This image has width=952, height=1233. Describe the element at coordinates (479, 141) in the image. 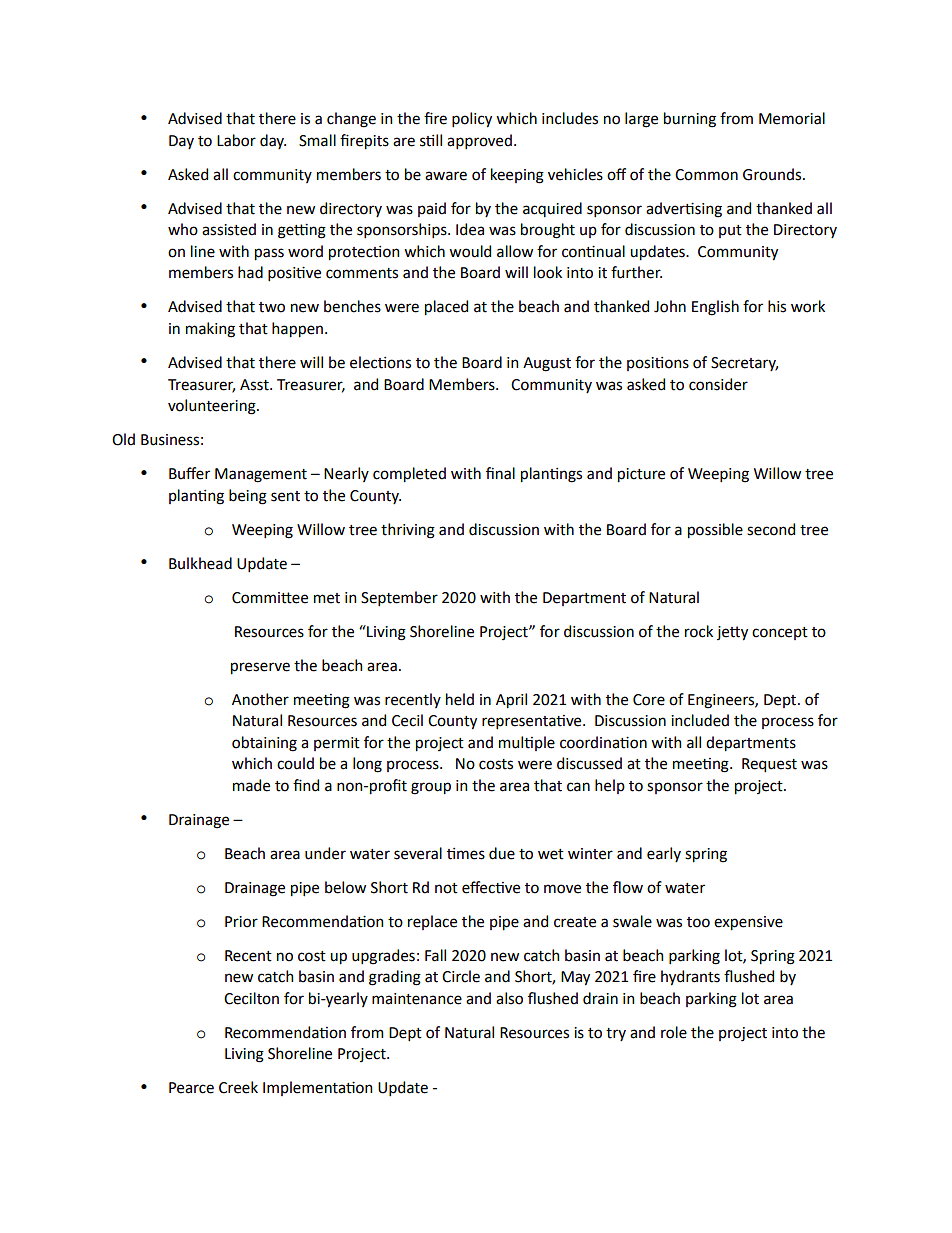

I see `approved` at that location.
